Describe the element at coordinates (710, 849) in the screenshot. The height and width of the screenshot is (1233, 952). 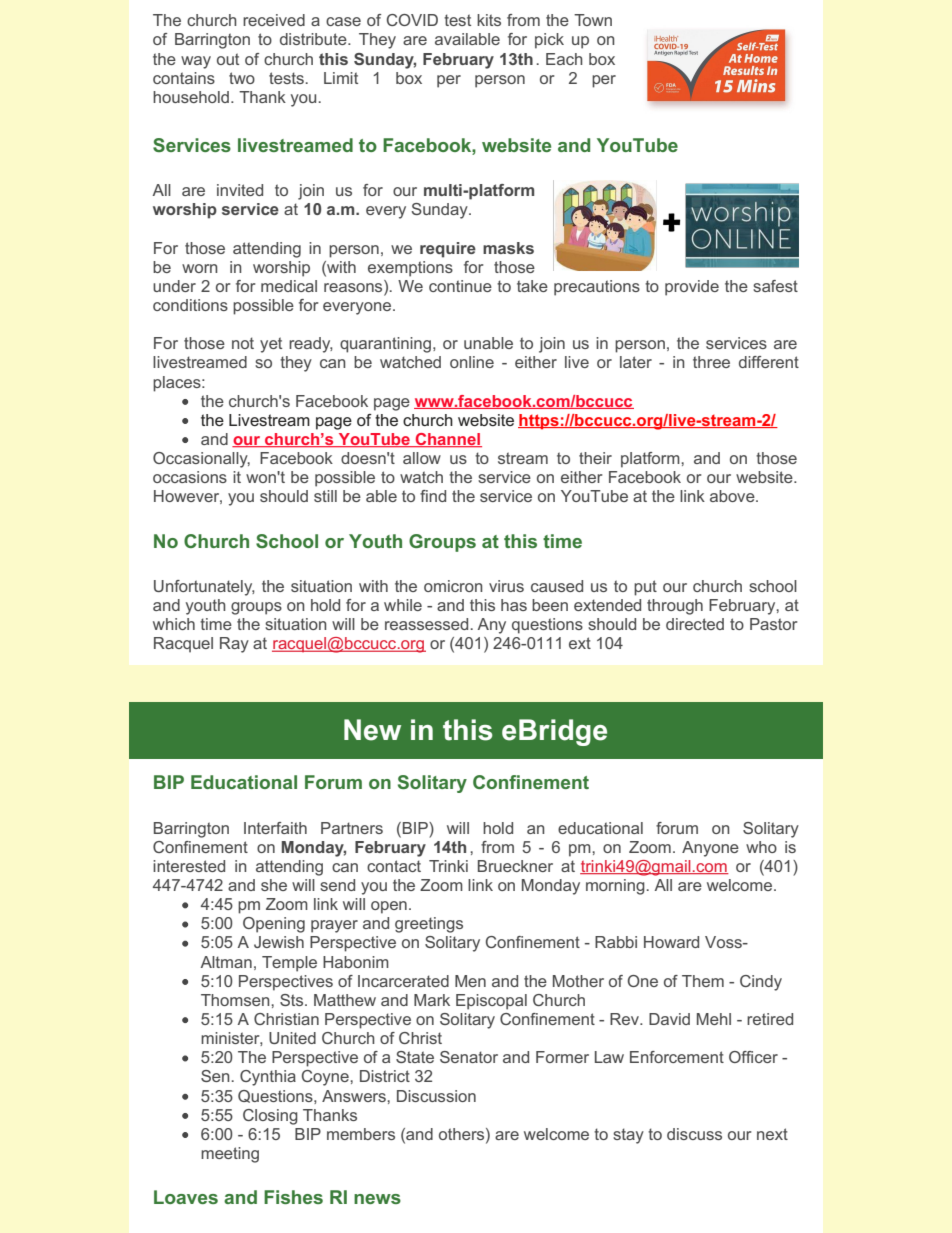
I see `Anyone` at that location.
